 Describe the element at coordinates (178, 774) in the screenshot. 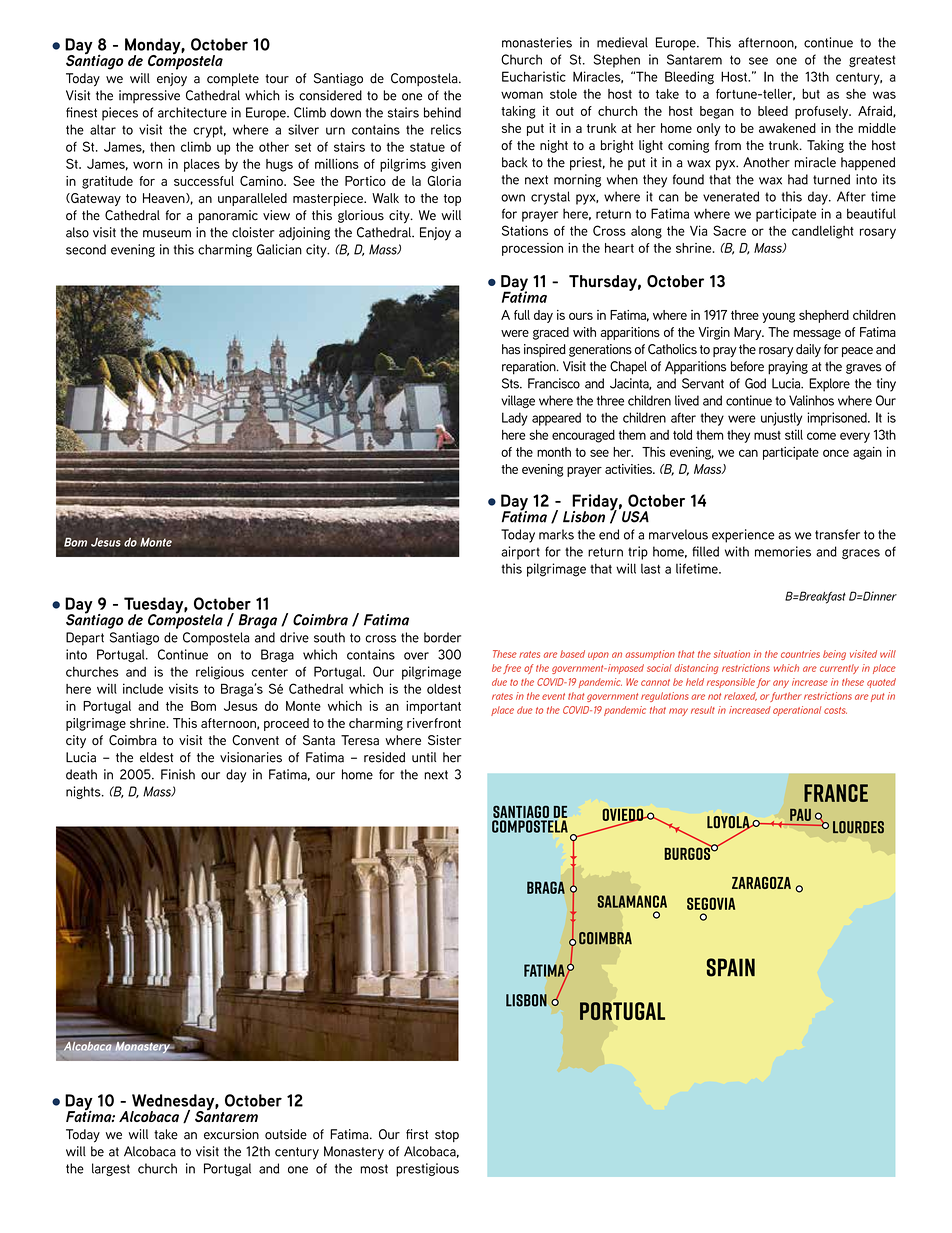

I see `Finish` at that location.
